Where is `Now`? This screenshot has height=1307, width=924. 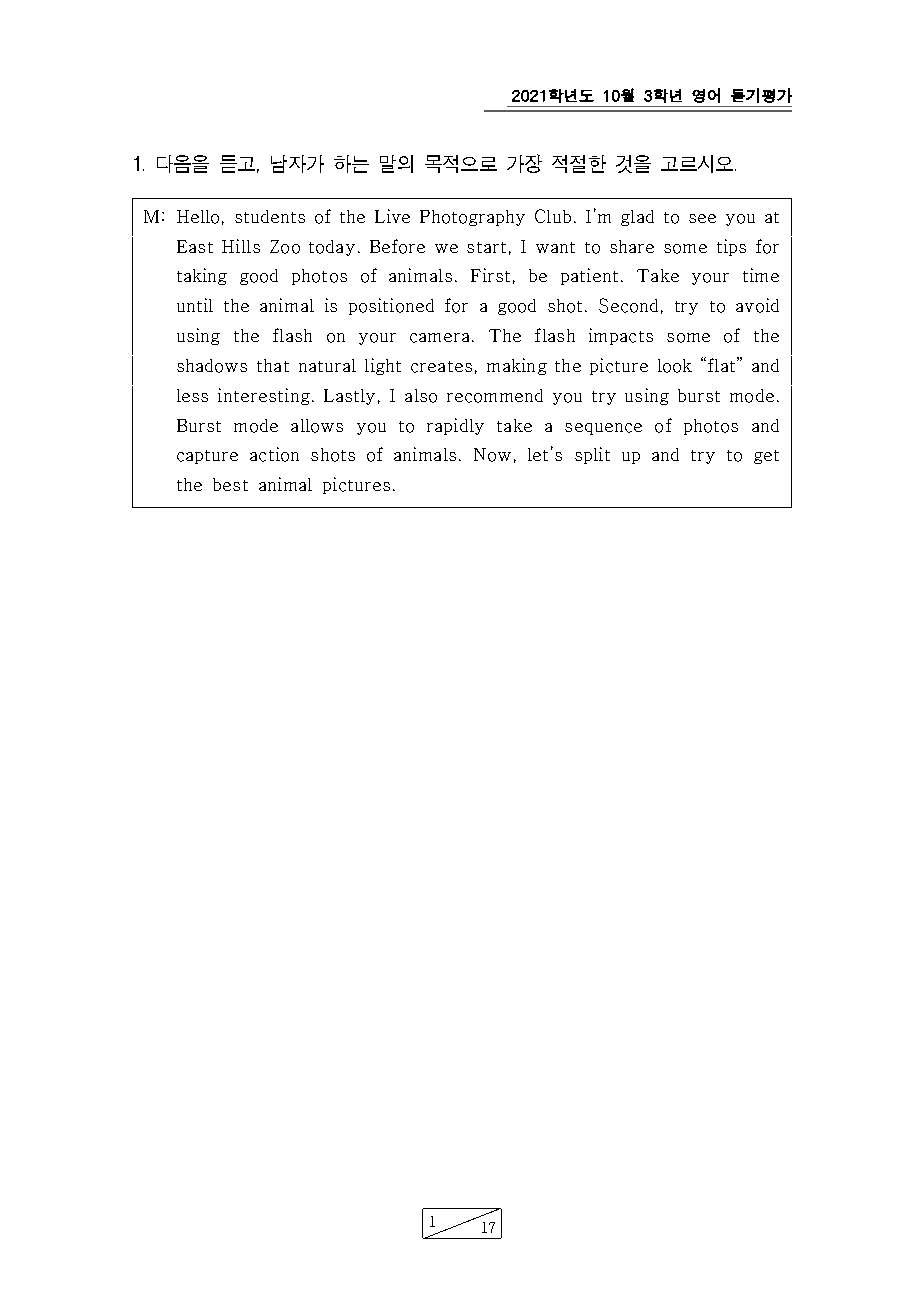 Now is located at coordinates (492, 455).
